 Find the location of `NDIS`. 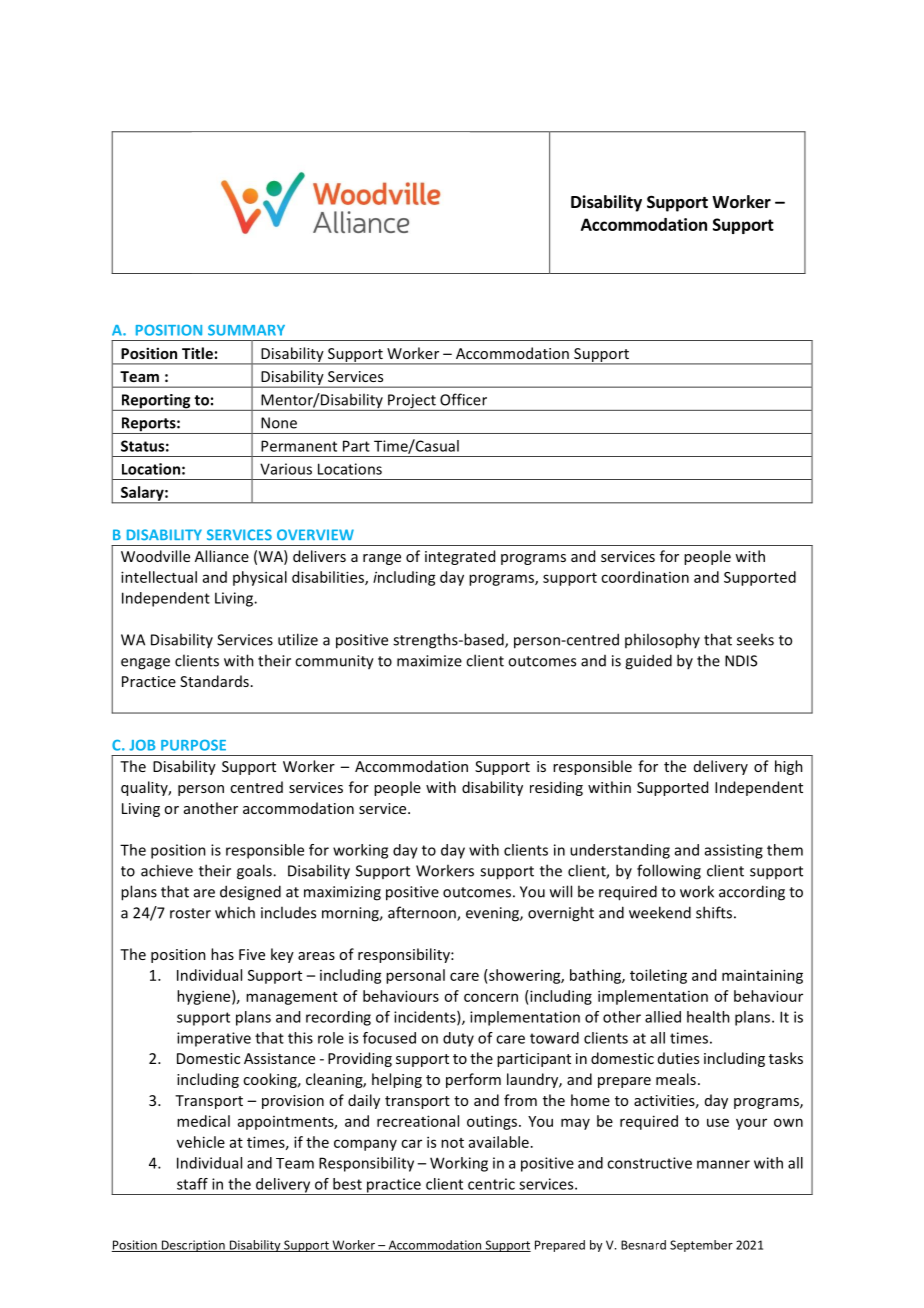

NDIS is located at coordinates (741, 661).
